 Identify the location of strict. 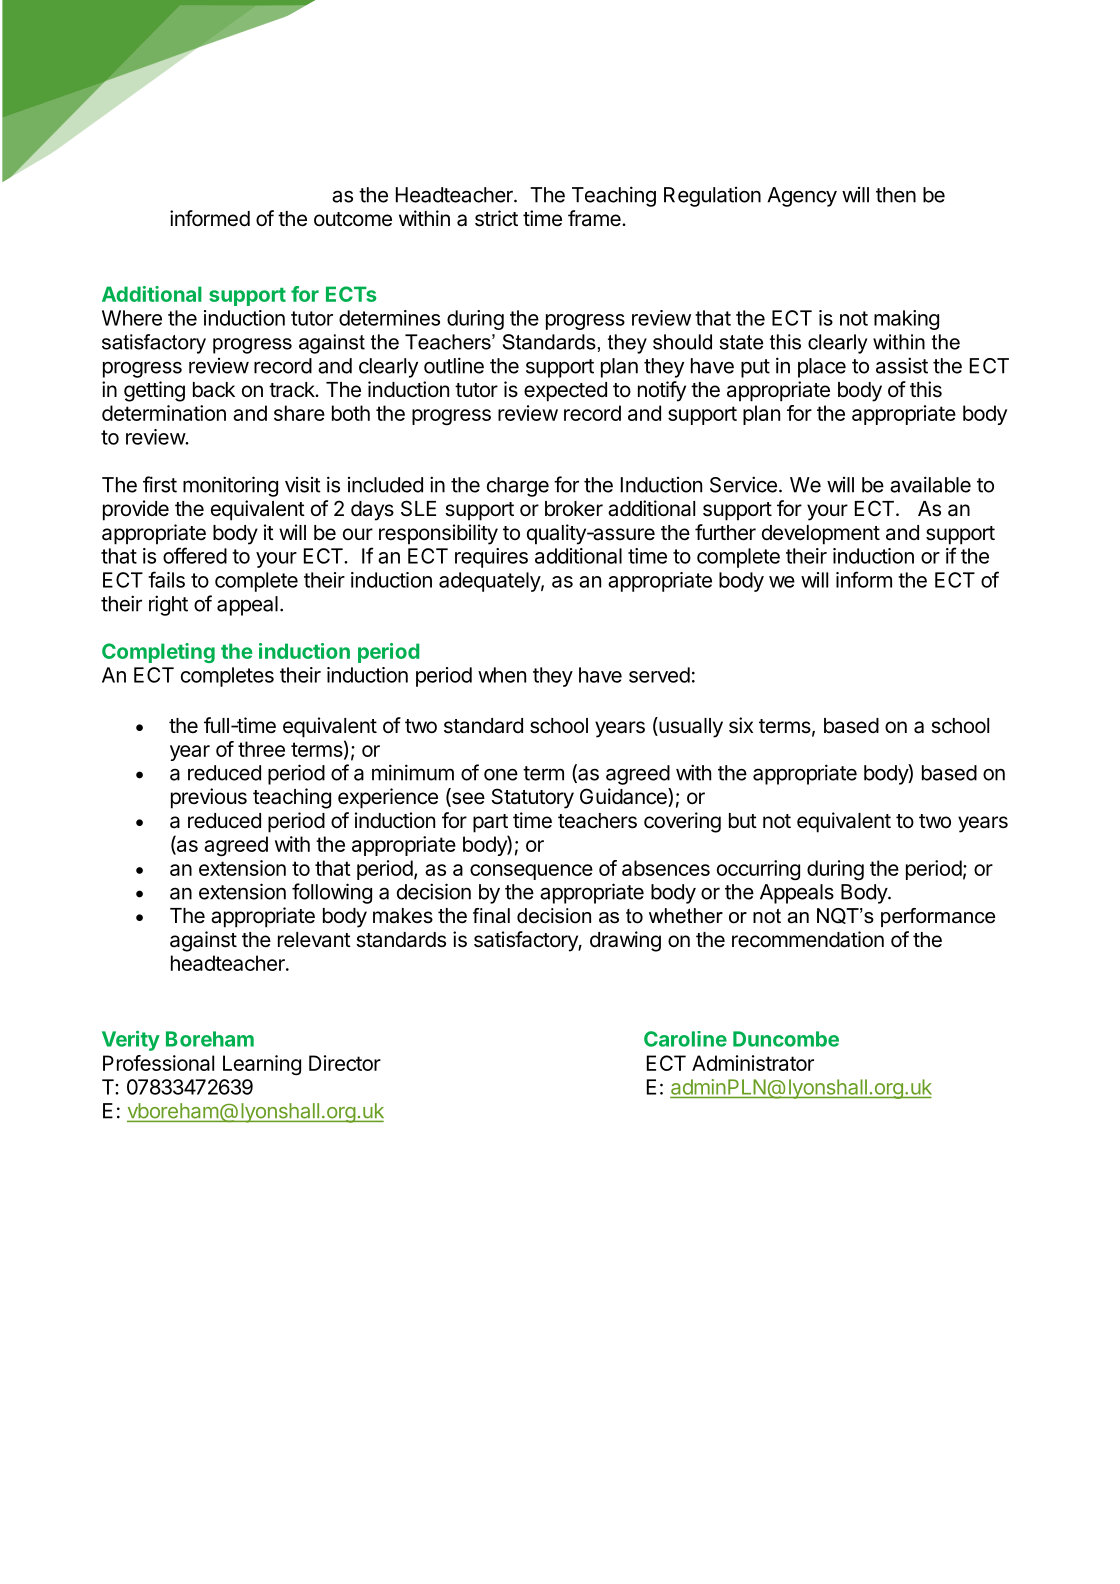
(496, 218).
